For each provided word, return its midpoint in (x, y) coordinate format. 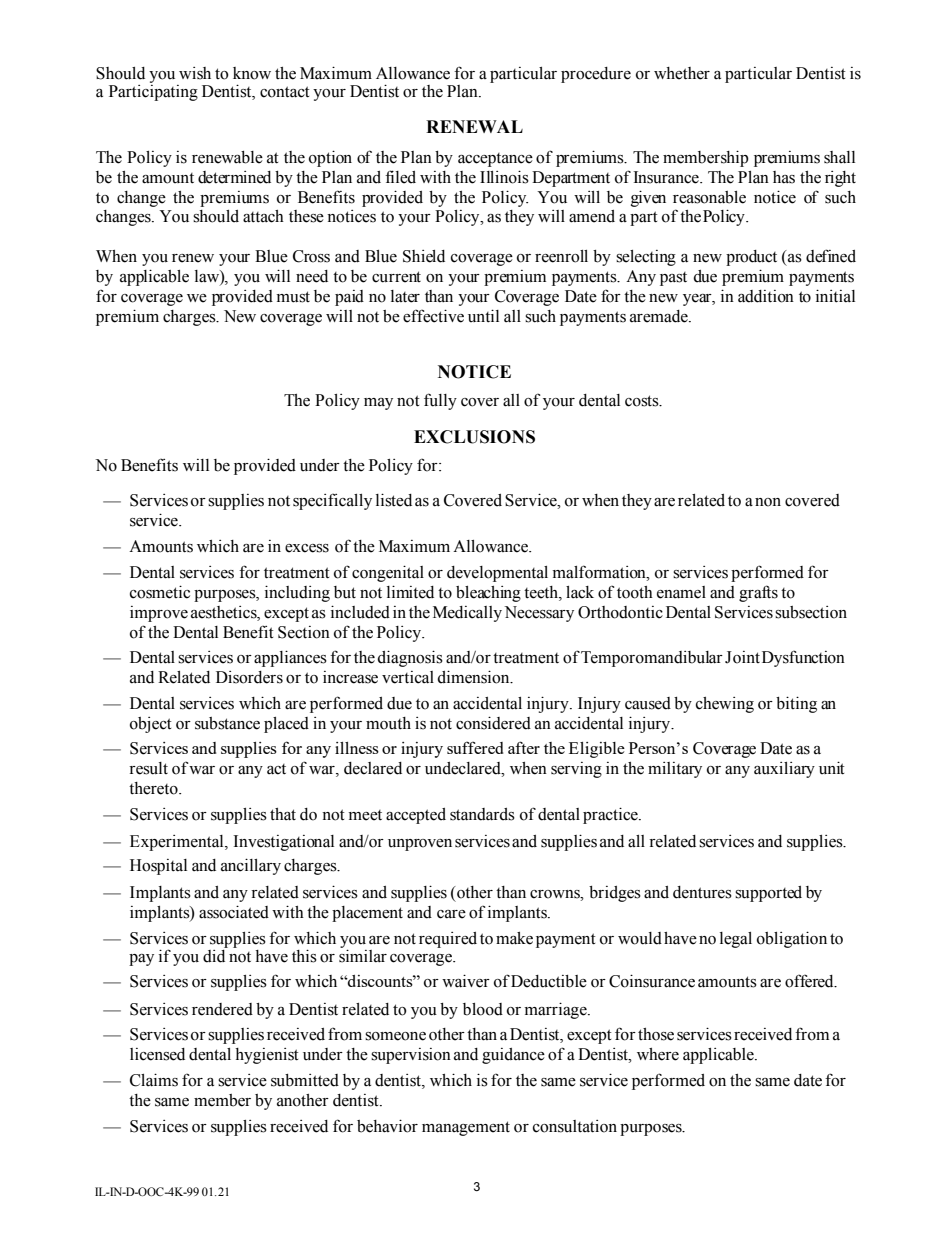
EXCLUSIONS (474, 437)
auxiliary (784, 770)
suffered (475, 747)
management (466, 1128)
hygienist (267, 1056)
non (768, 502)
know (252, 73)
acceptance (495, 160)
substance (227, 723)
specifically (332, 501)
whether (682, 73)
